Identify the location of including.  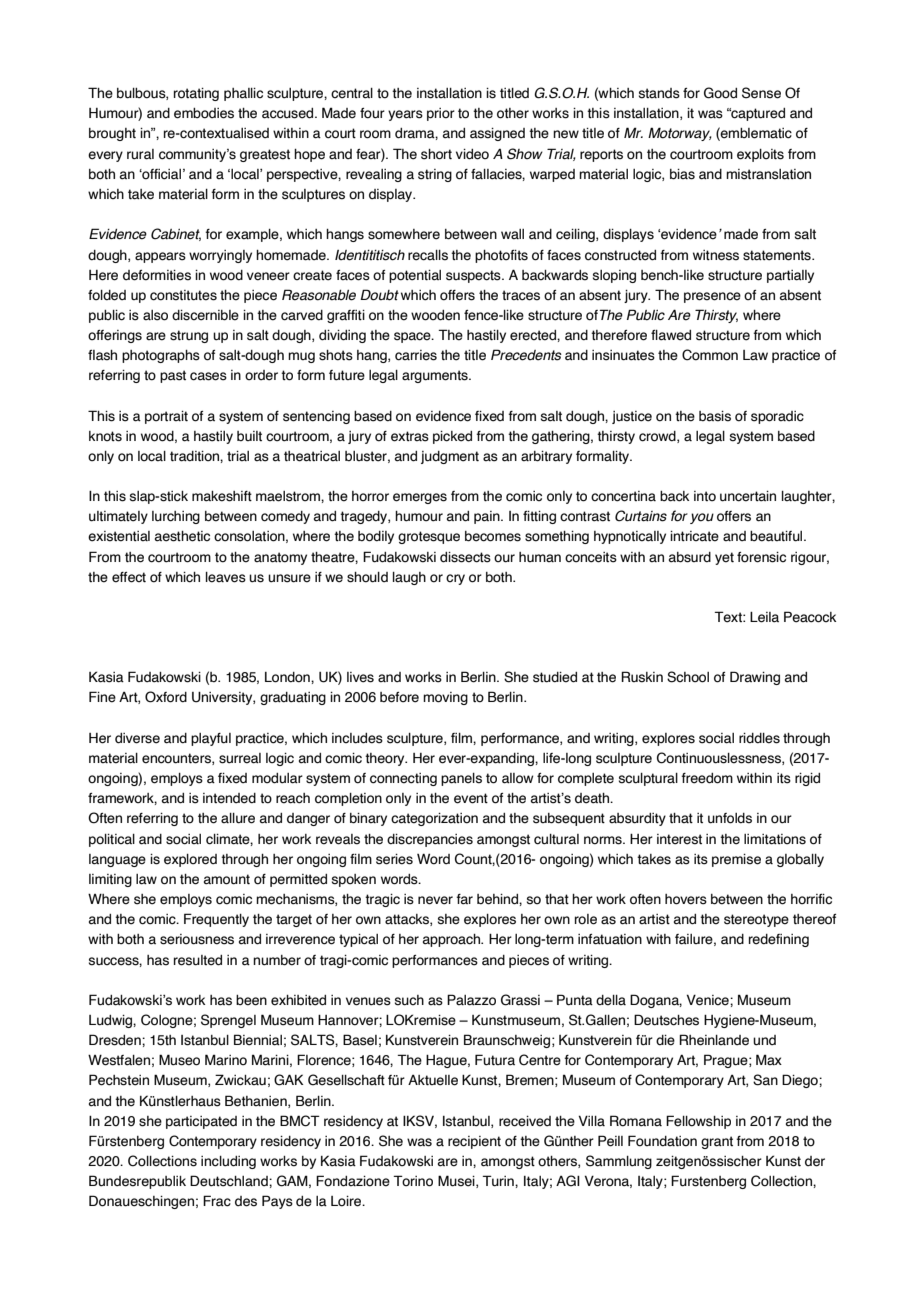
(228, 1162).
